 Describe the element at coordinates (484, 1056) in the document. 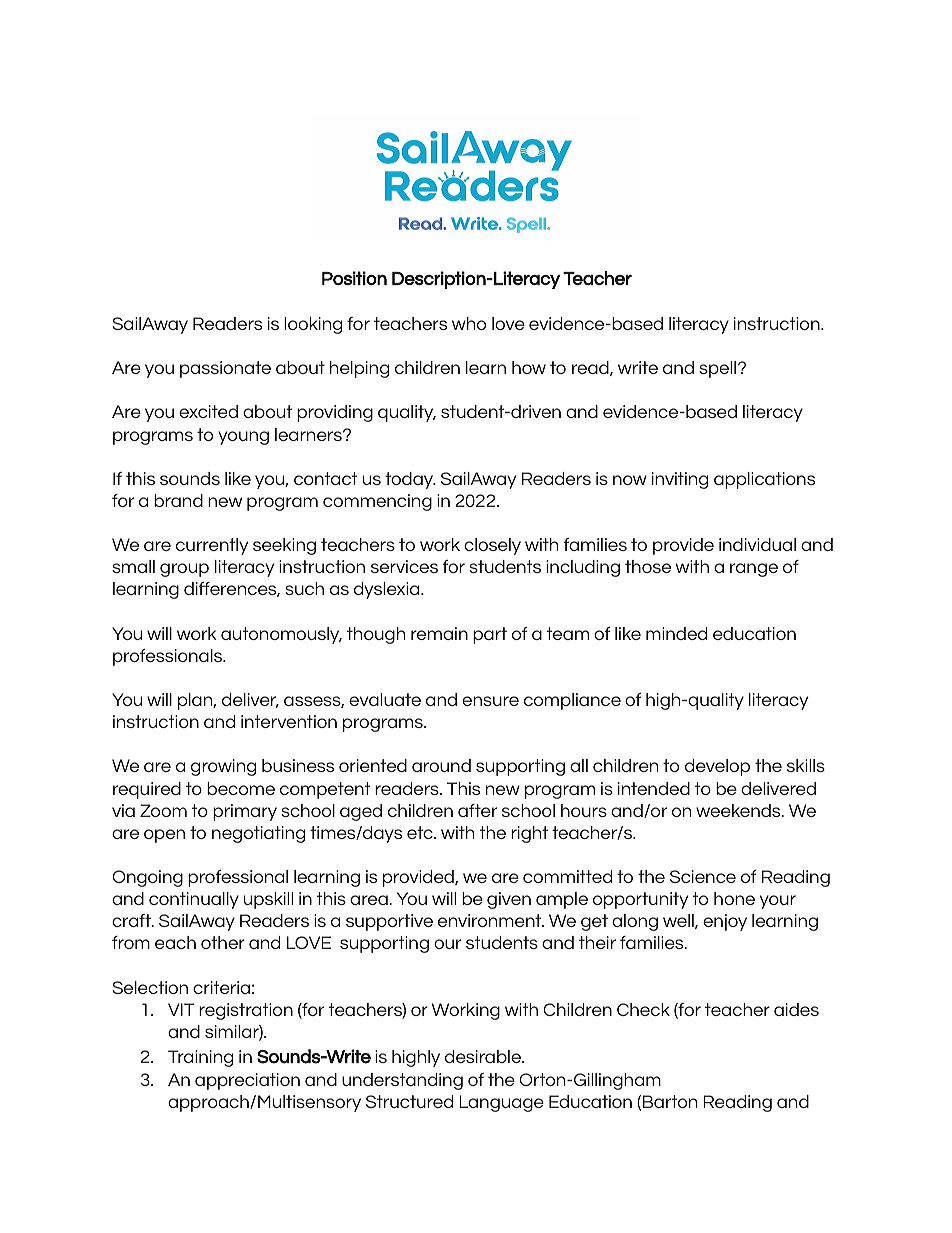

I see `desirable` at that location.
